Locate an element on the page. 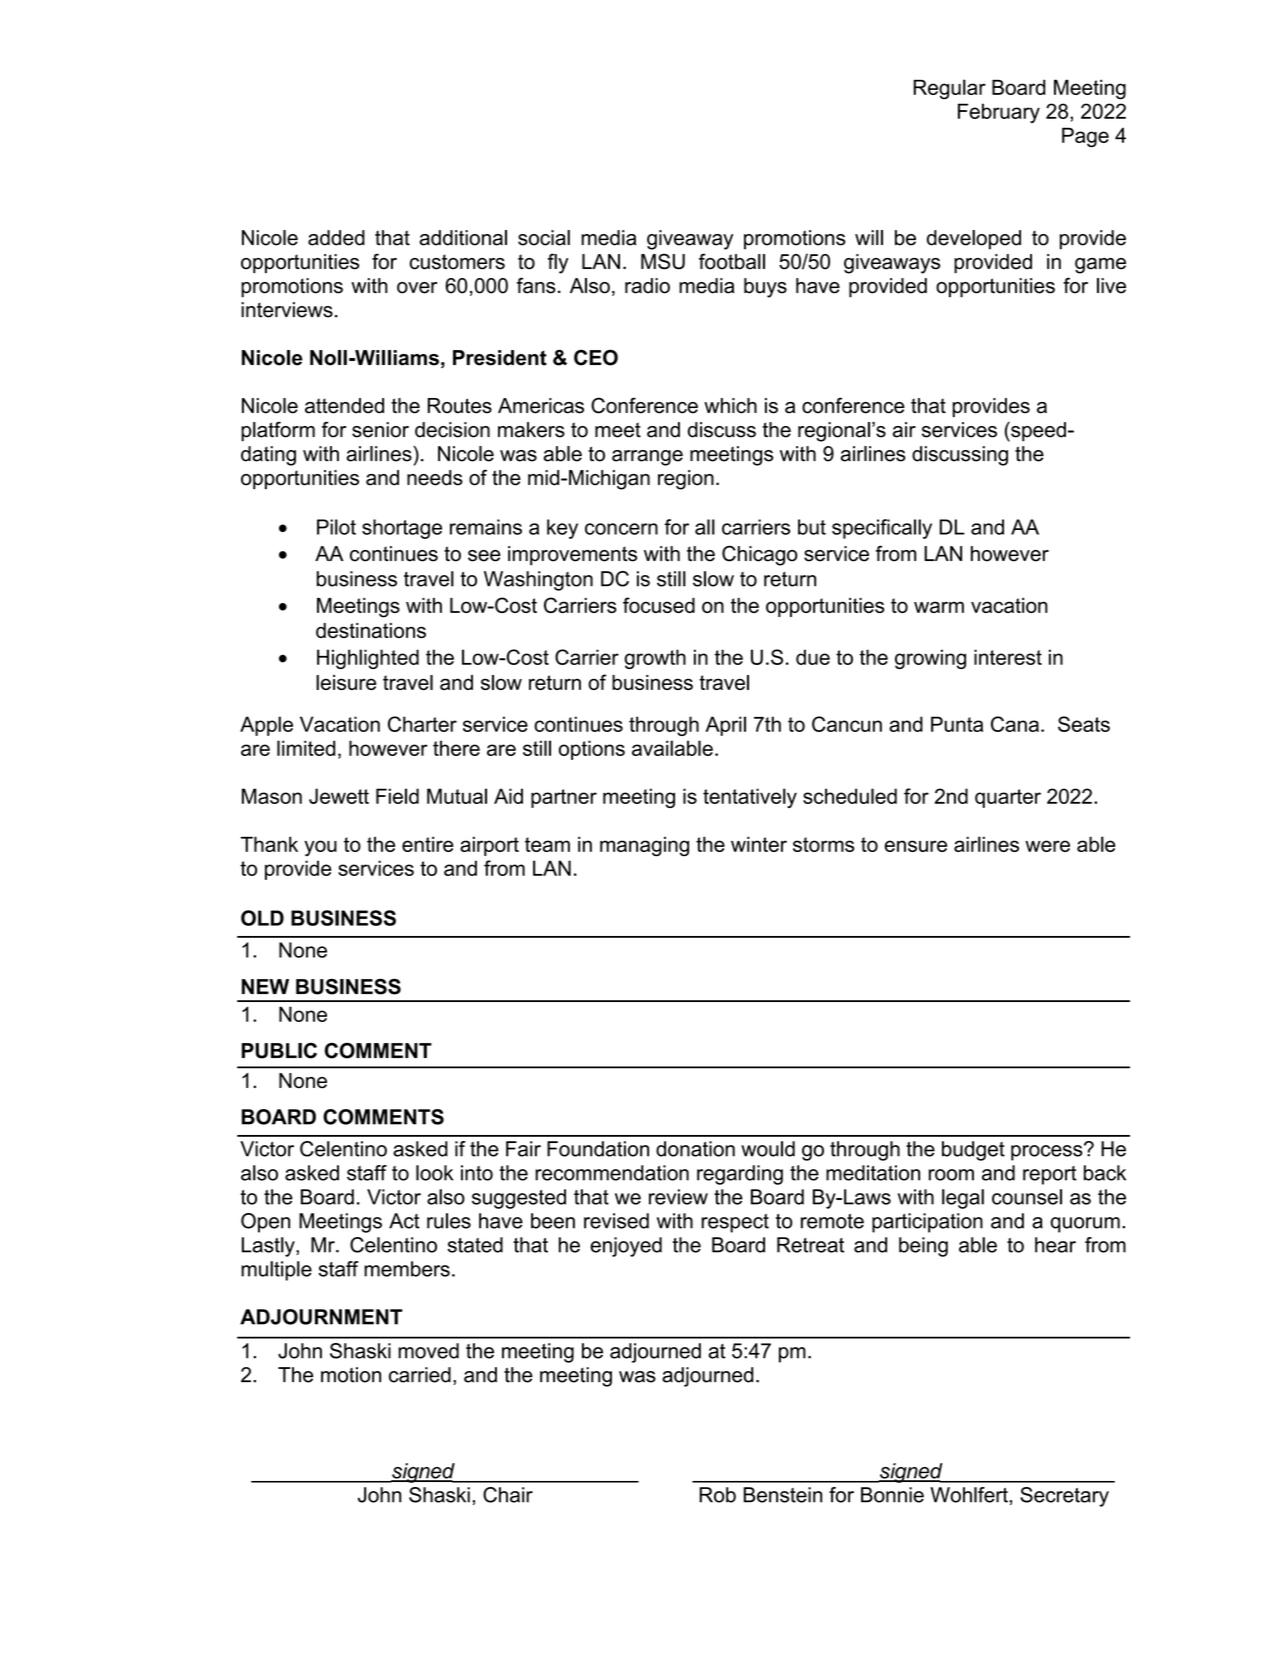 The width and height of the page is (1277, 1653). added is located at coordinates (336, 238).
